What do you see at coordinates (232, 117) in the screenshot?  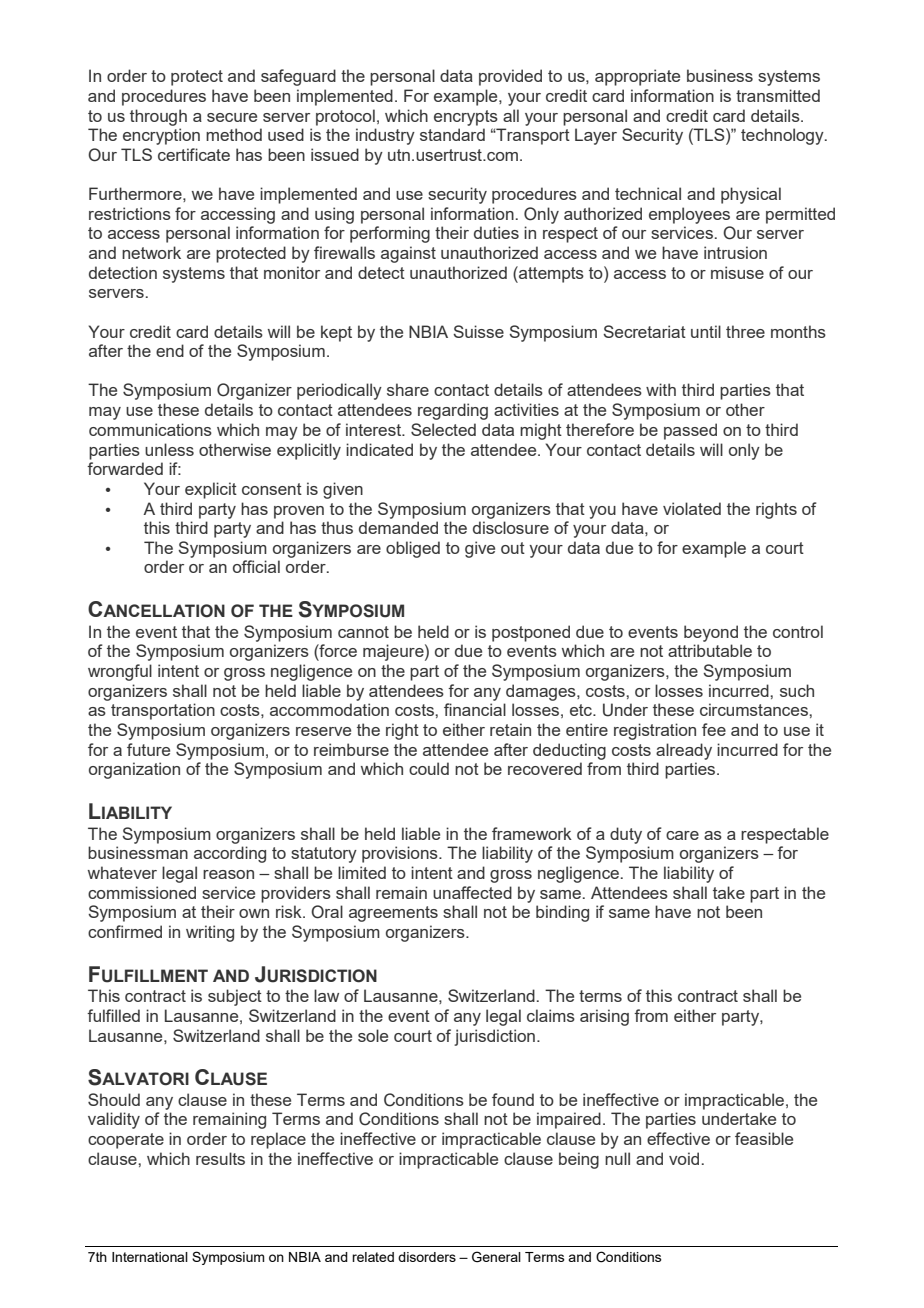 I see `secure` at bounding box center [232, 117].
